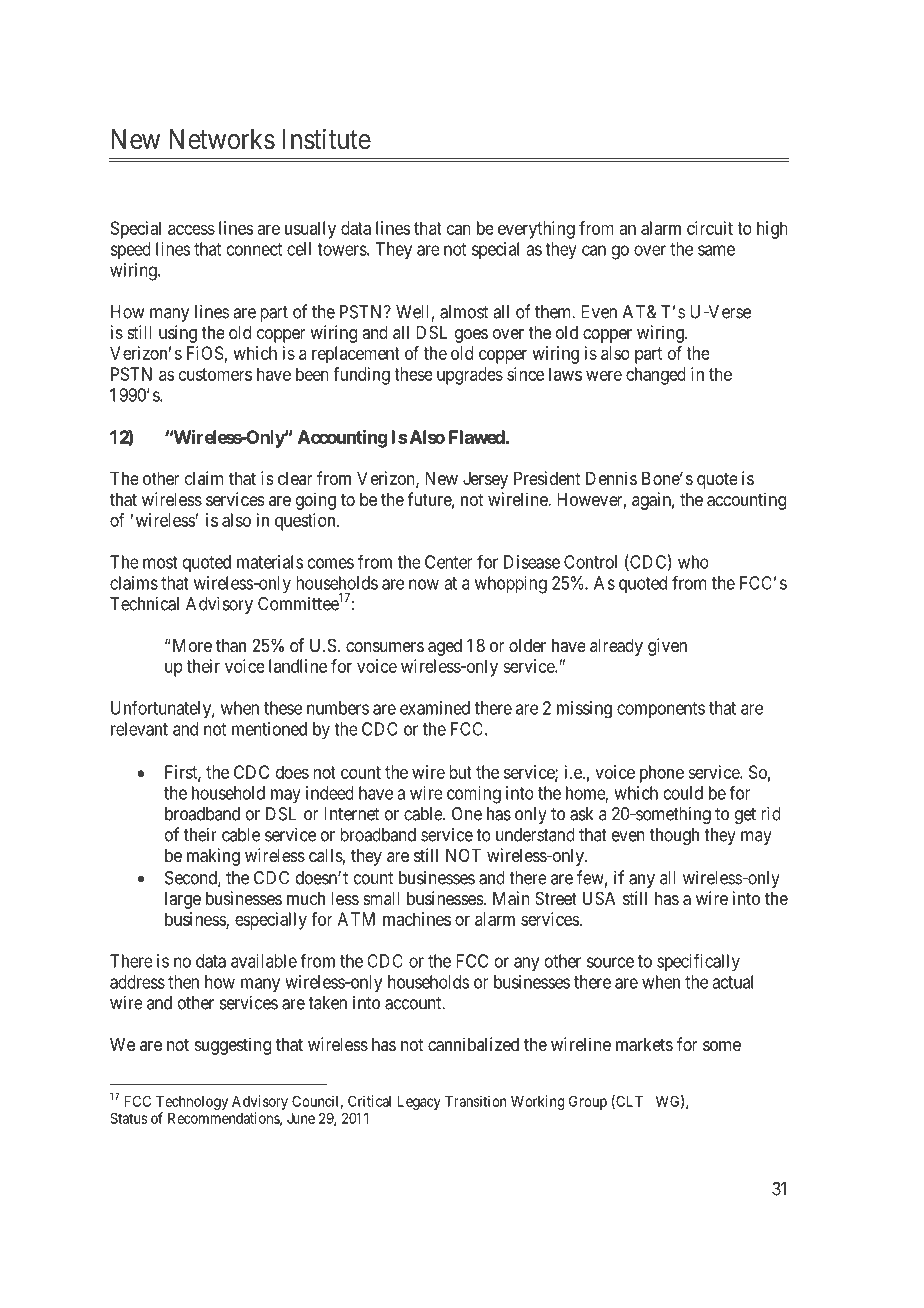 This screenshot has height=1308, width=924. What do you see at coordinates (683, 793) in the screenshot?
I see `could` at bounding box center [683, 793].
